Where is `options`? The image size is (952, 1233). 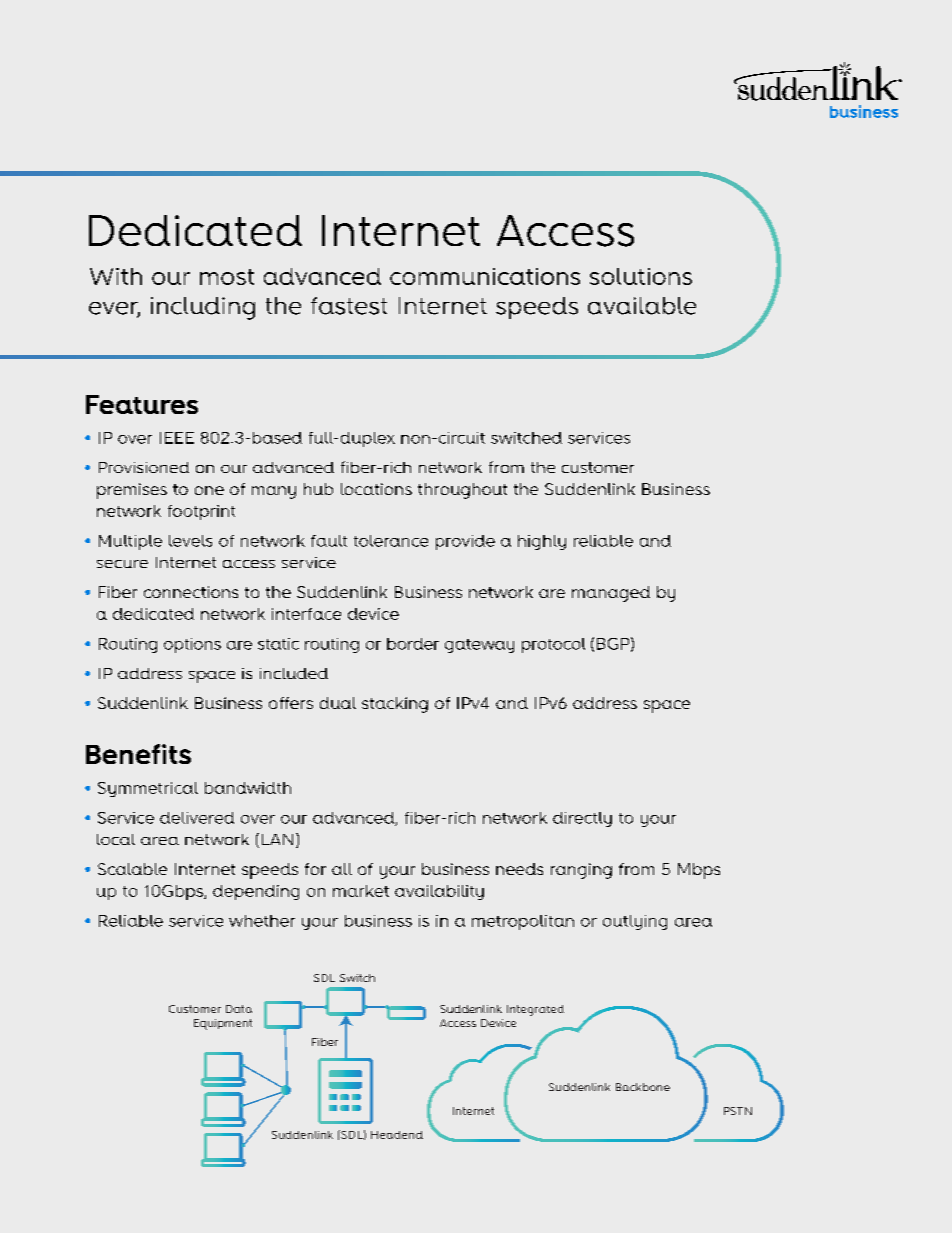
options is located at coordinates (192, 645).
